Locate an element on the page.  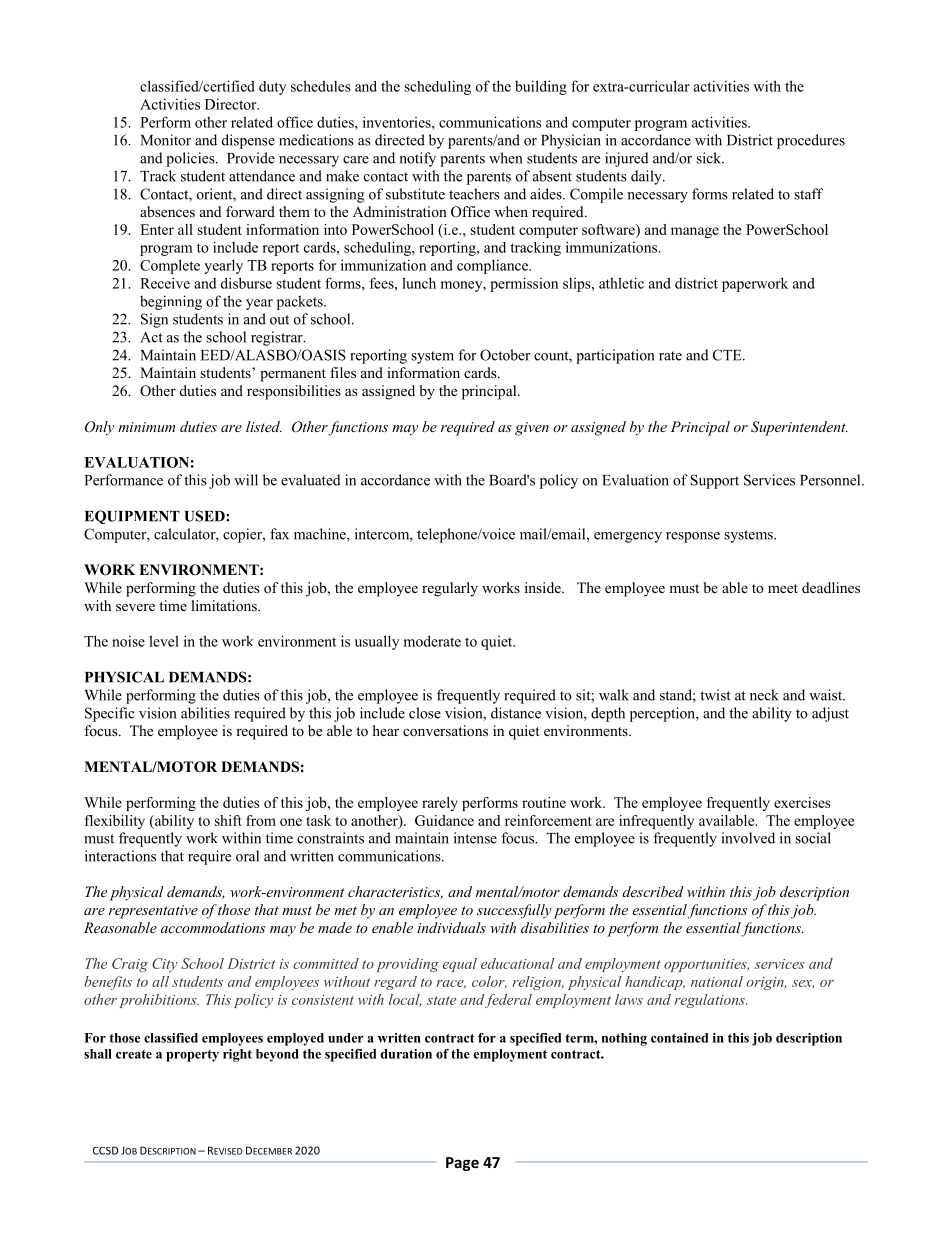
Monitor is located at coordinates (166, 140).
